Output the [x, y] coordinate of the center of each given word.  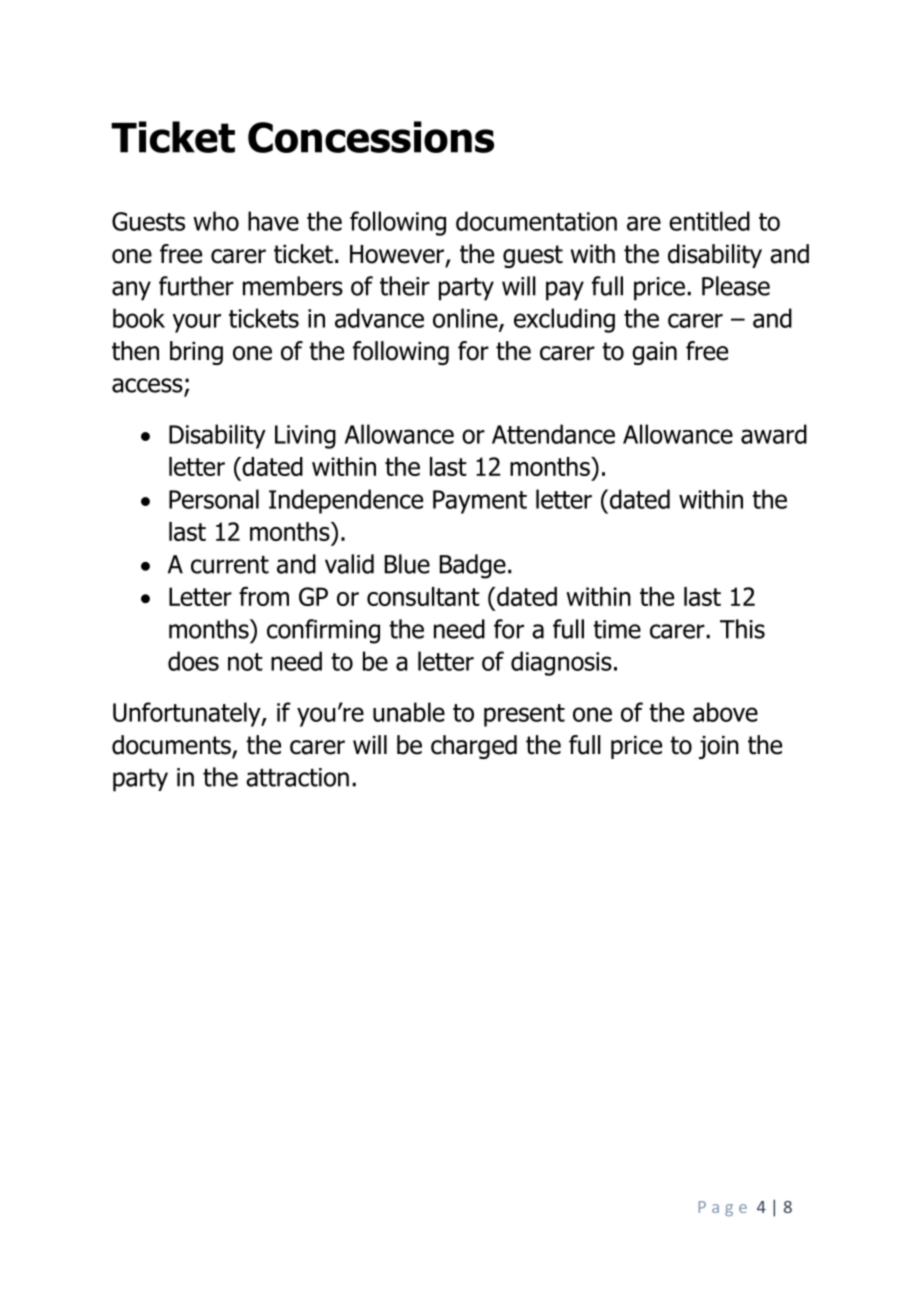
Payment [480, 502]
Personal [214, 499]
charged [474, 747]
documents [172, 746]
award [774, 434]
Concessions [371, 137]
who [216, 221]
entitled [709, 221]
